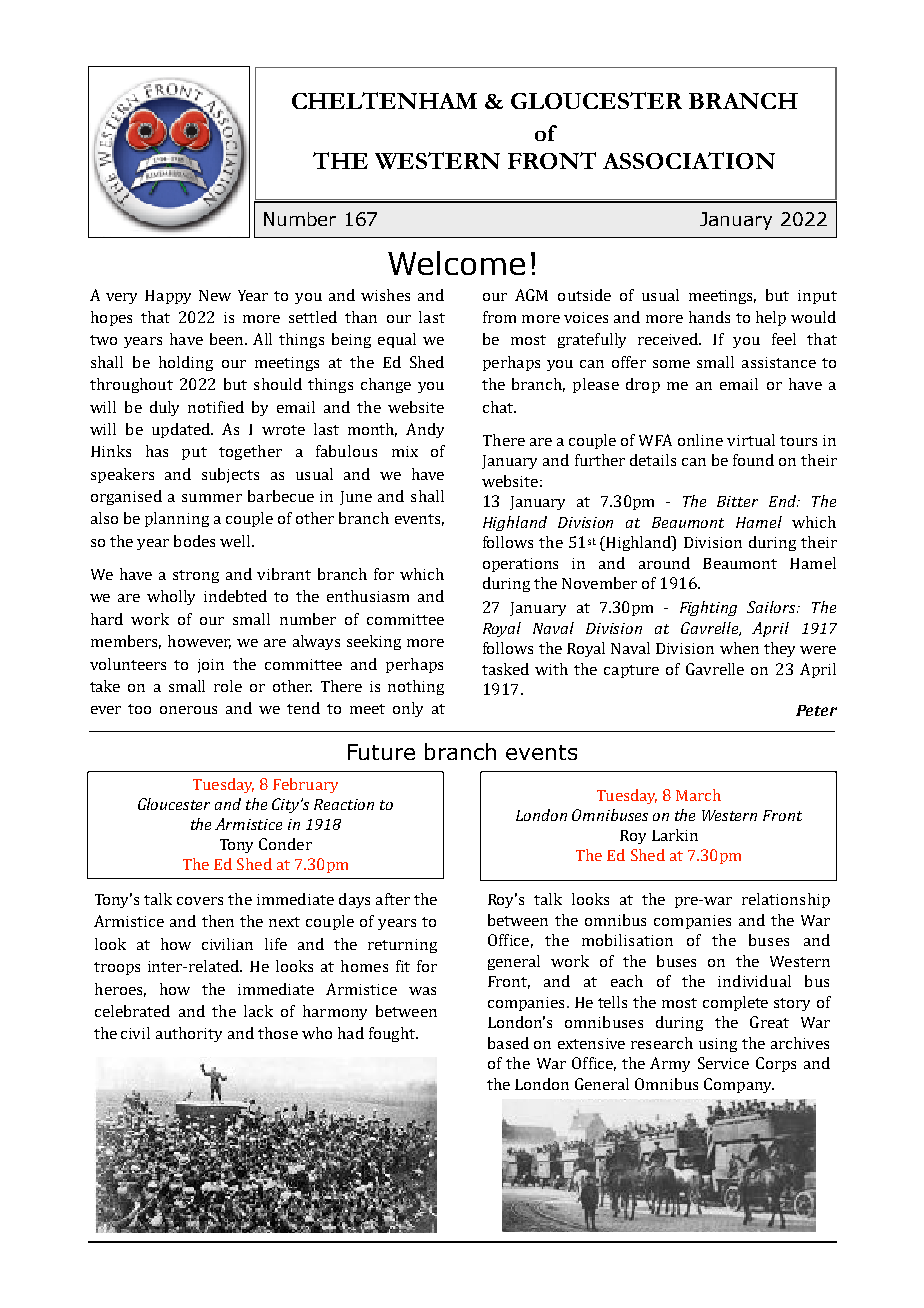 The height and width of the document is (1308, 924). What do you see at coordinates (456, 263) in the document?
I see `Welcome` at bounding box center [456, 263].
